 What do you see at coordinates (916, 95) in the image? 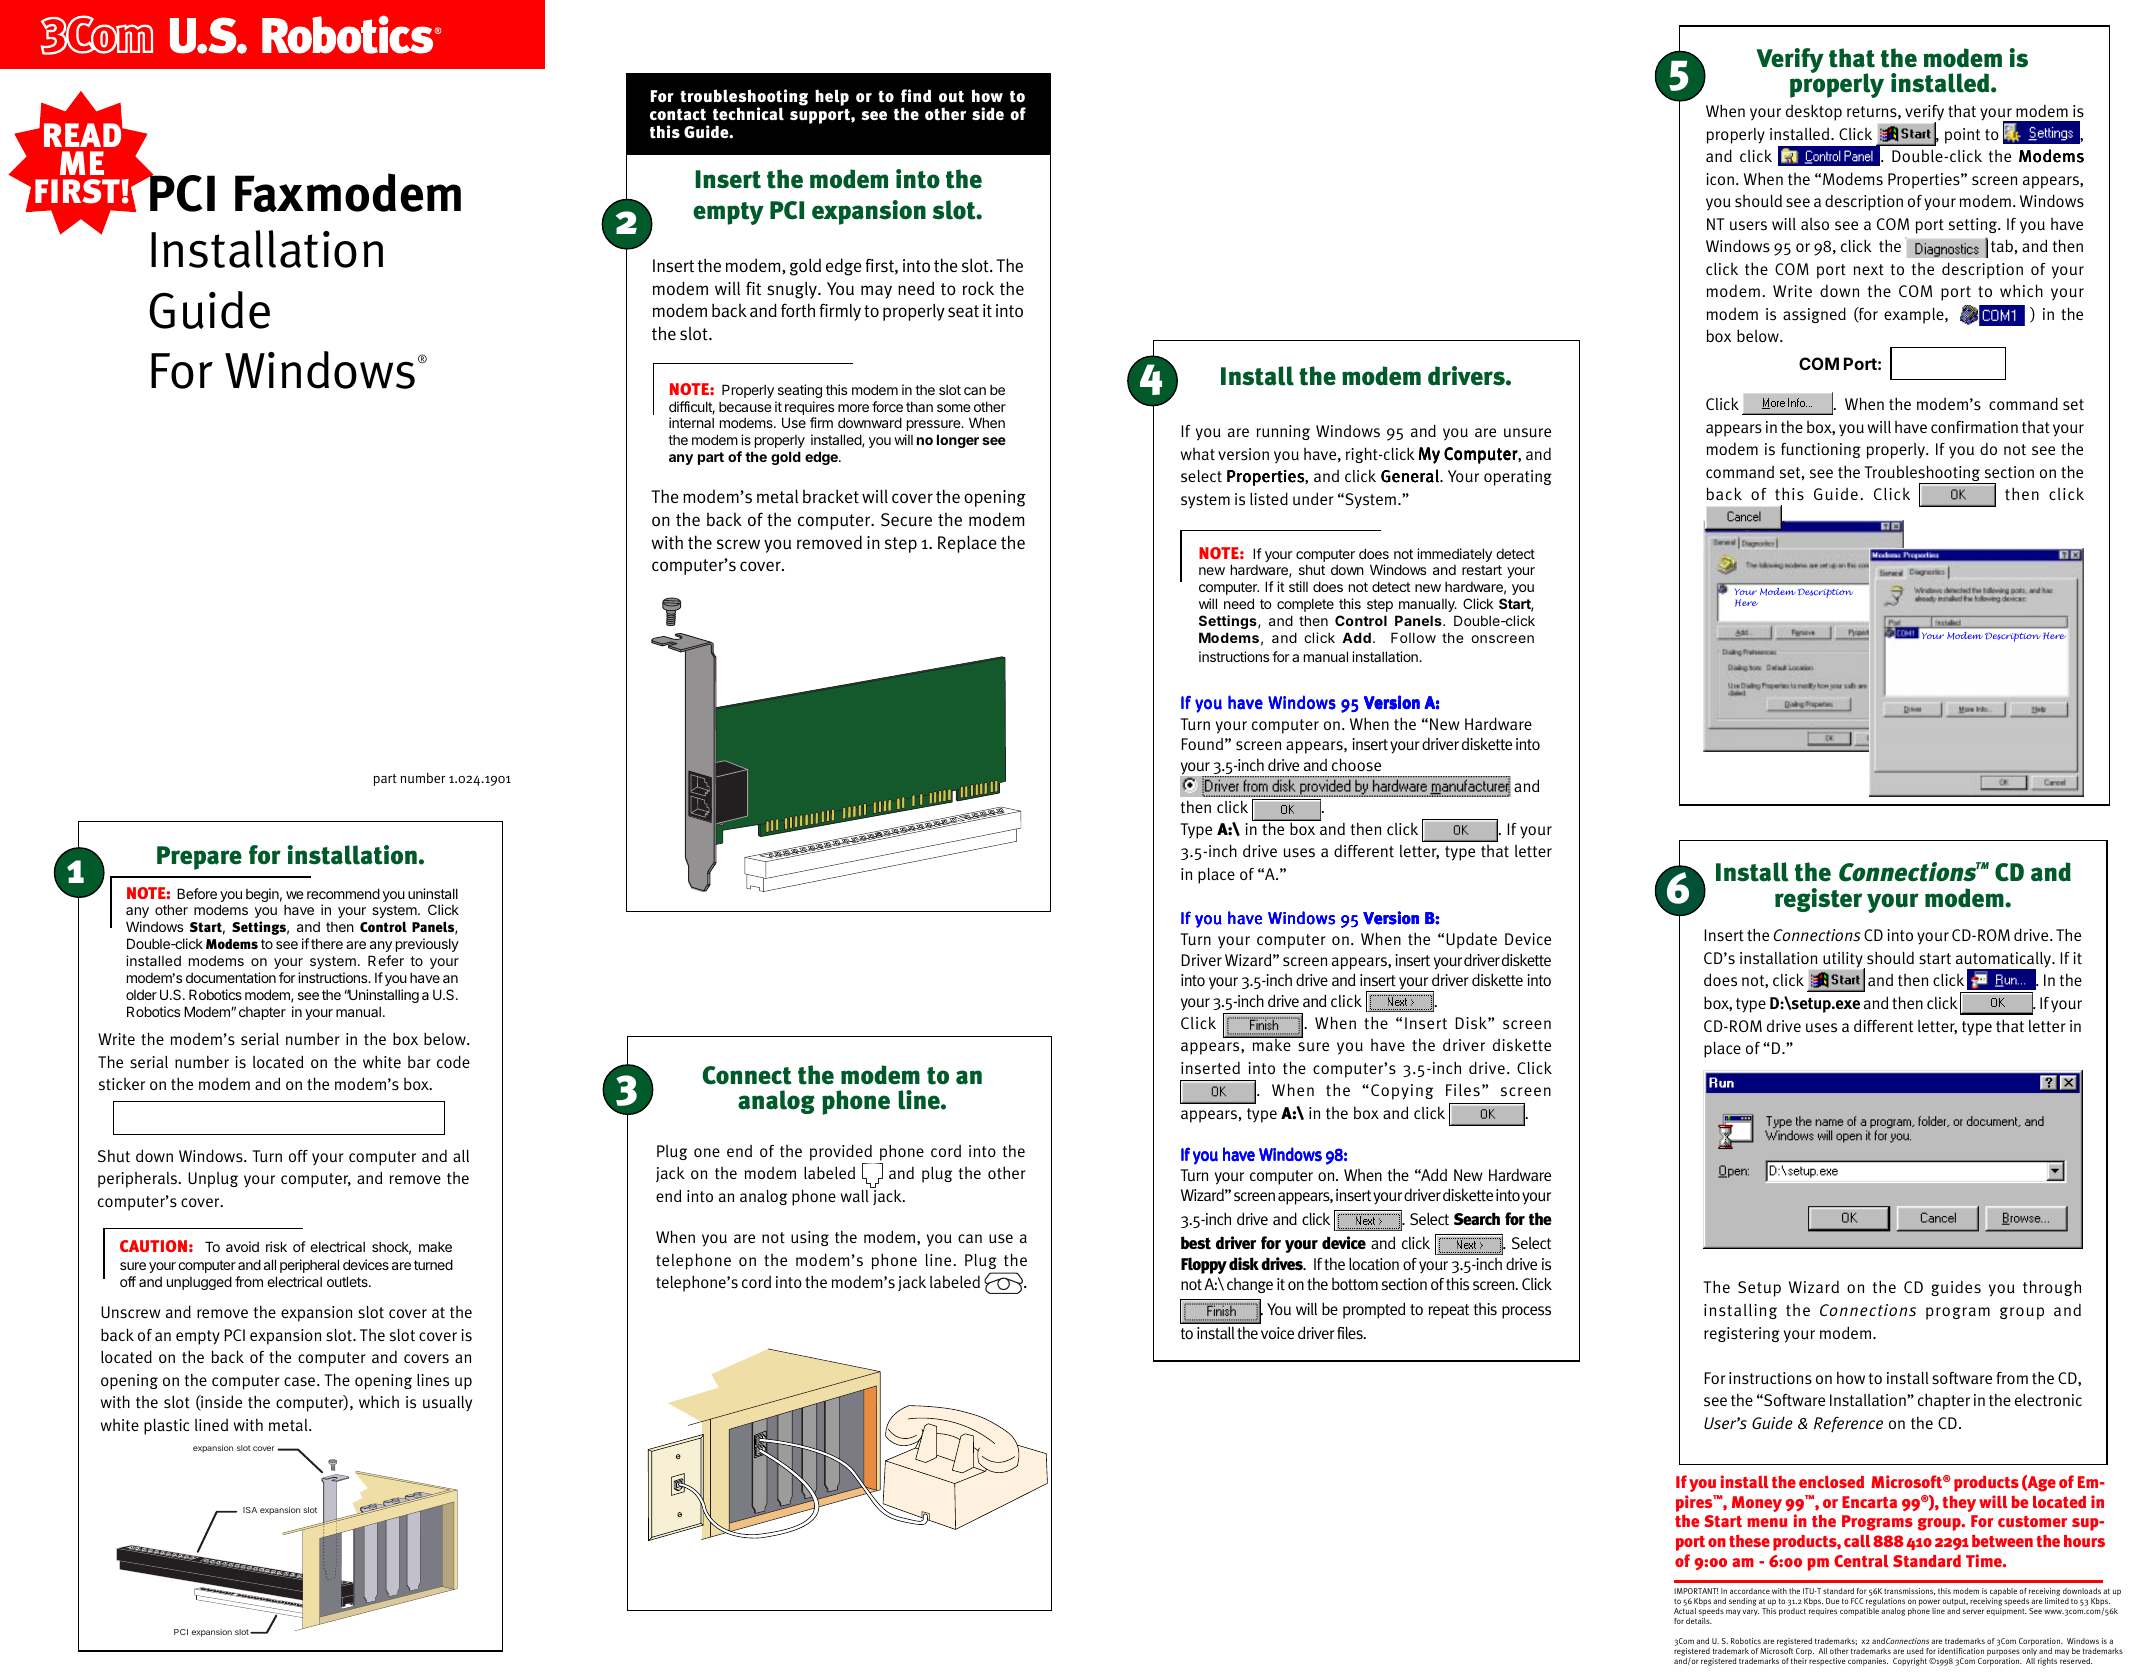
I see `find` at bounding box center [916, 95].
